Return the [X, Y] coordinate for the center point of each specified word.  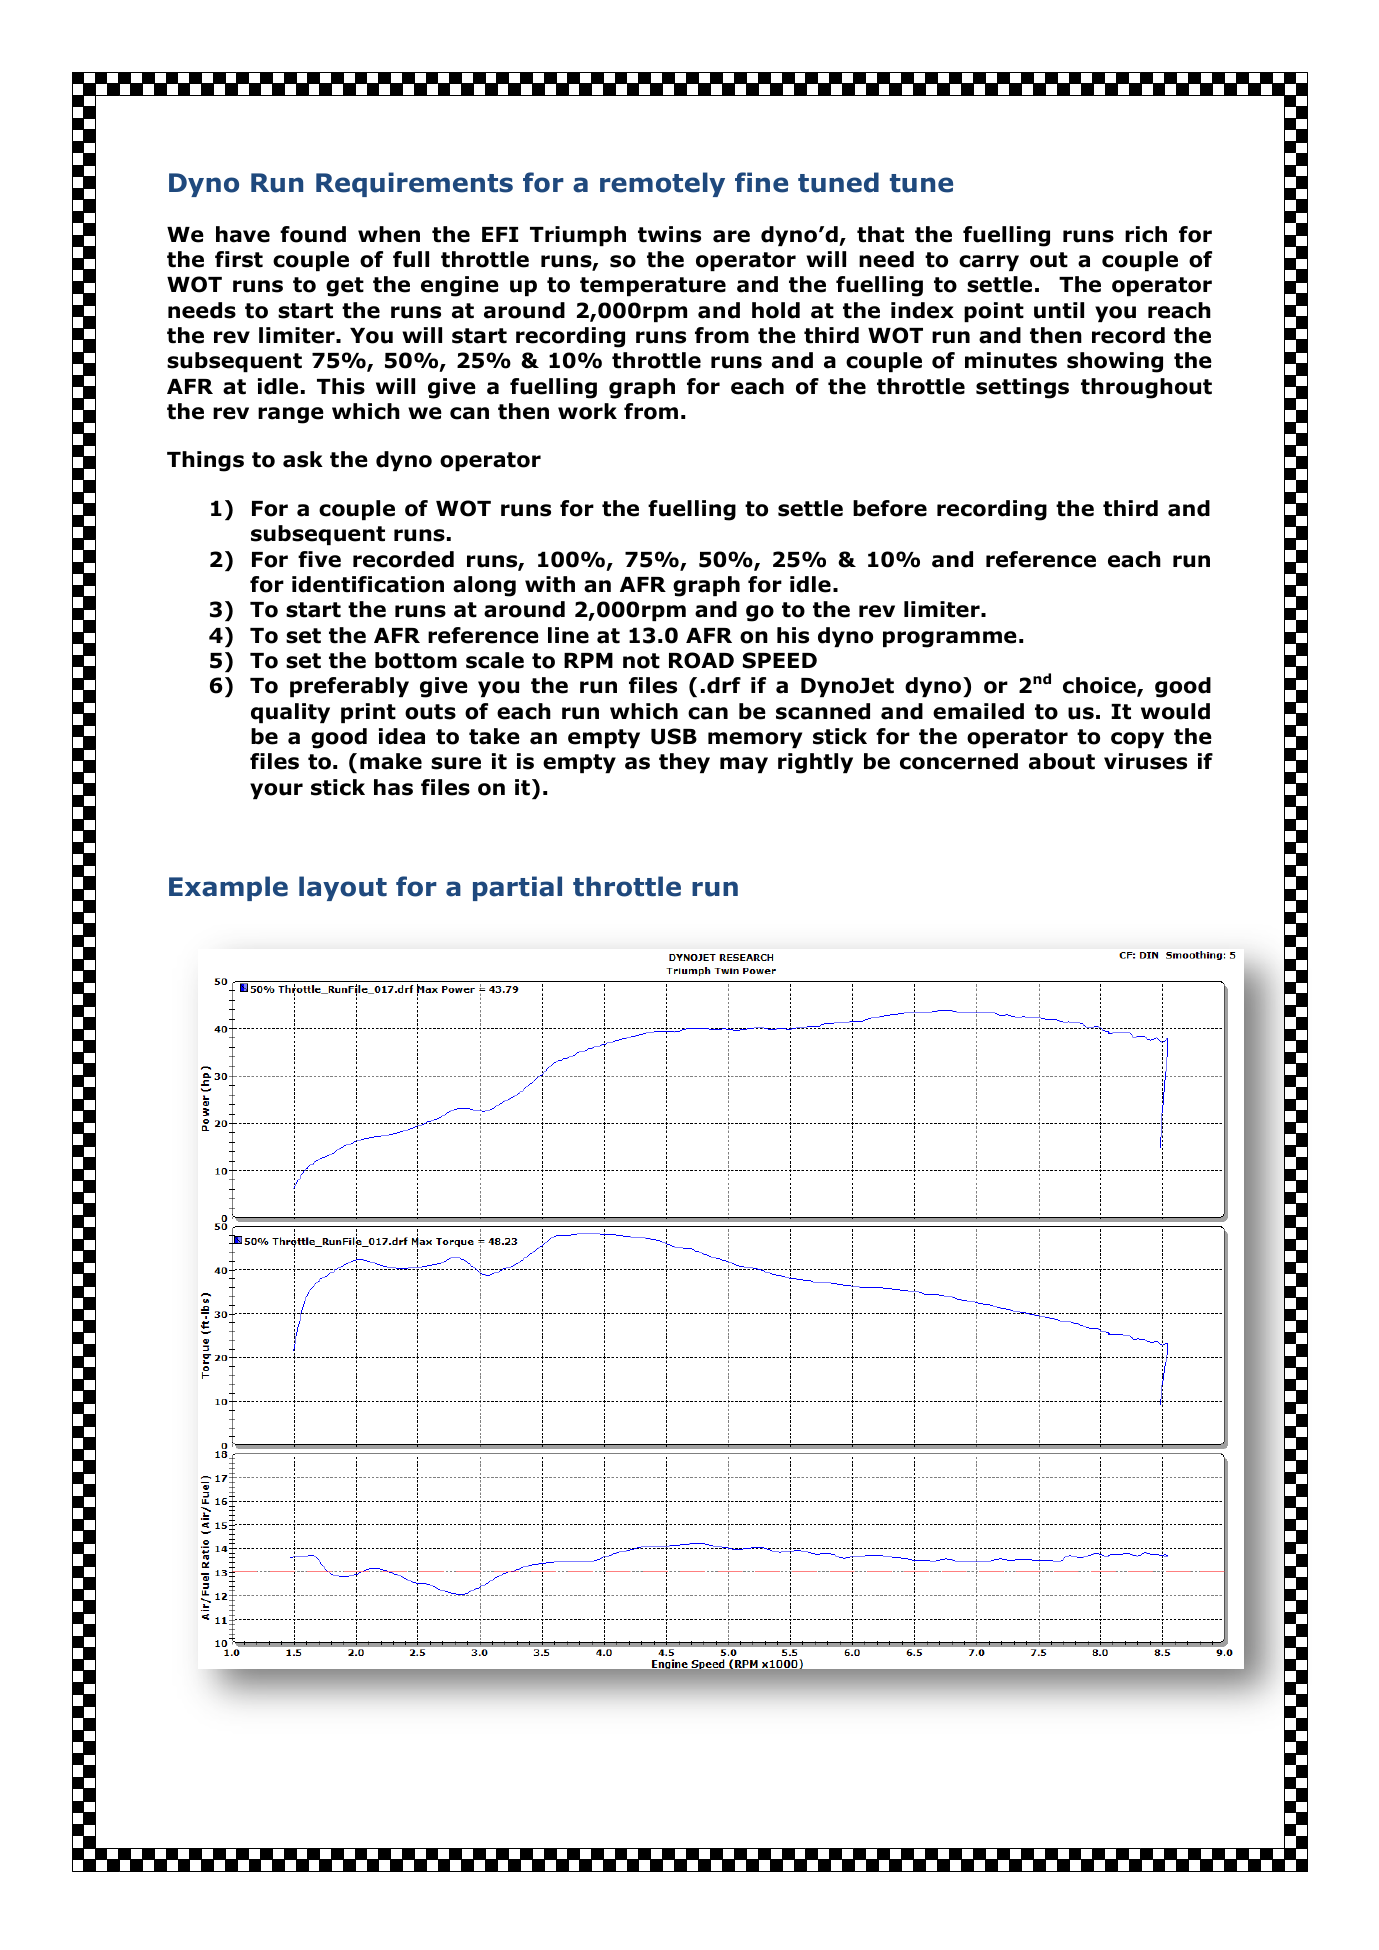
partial [517, 888]
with [550, 584]
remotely [662, 184]
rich [1146, 234]
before [890, 508]
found [313, 234]
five [319, 559]
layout [343, 888]
